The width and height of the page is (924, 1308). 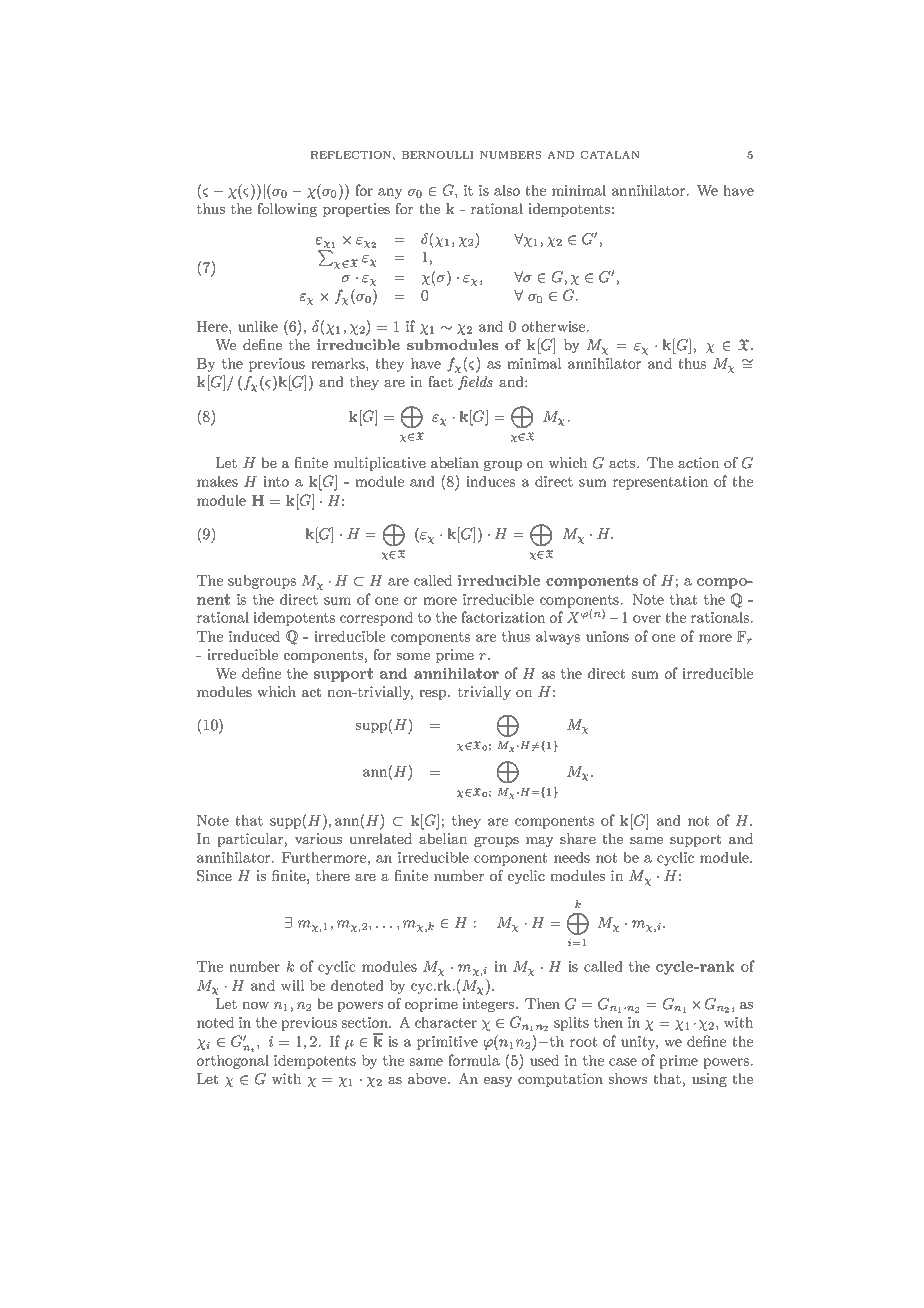 What do you see at coordinates (287, 210) in the page?
I see `following` at bounding box center [287, 210].
